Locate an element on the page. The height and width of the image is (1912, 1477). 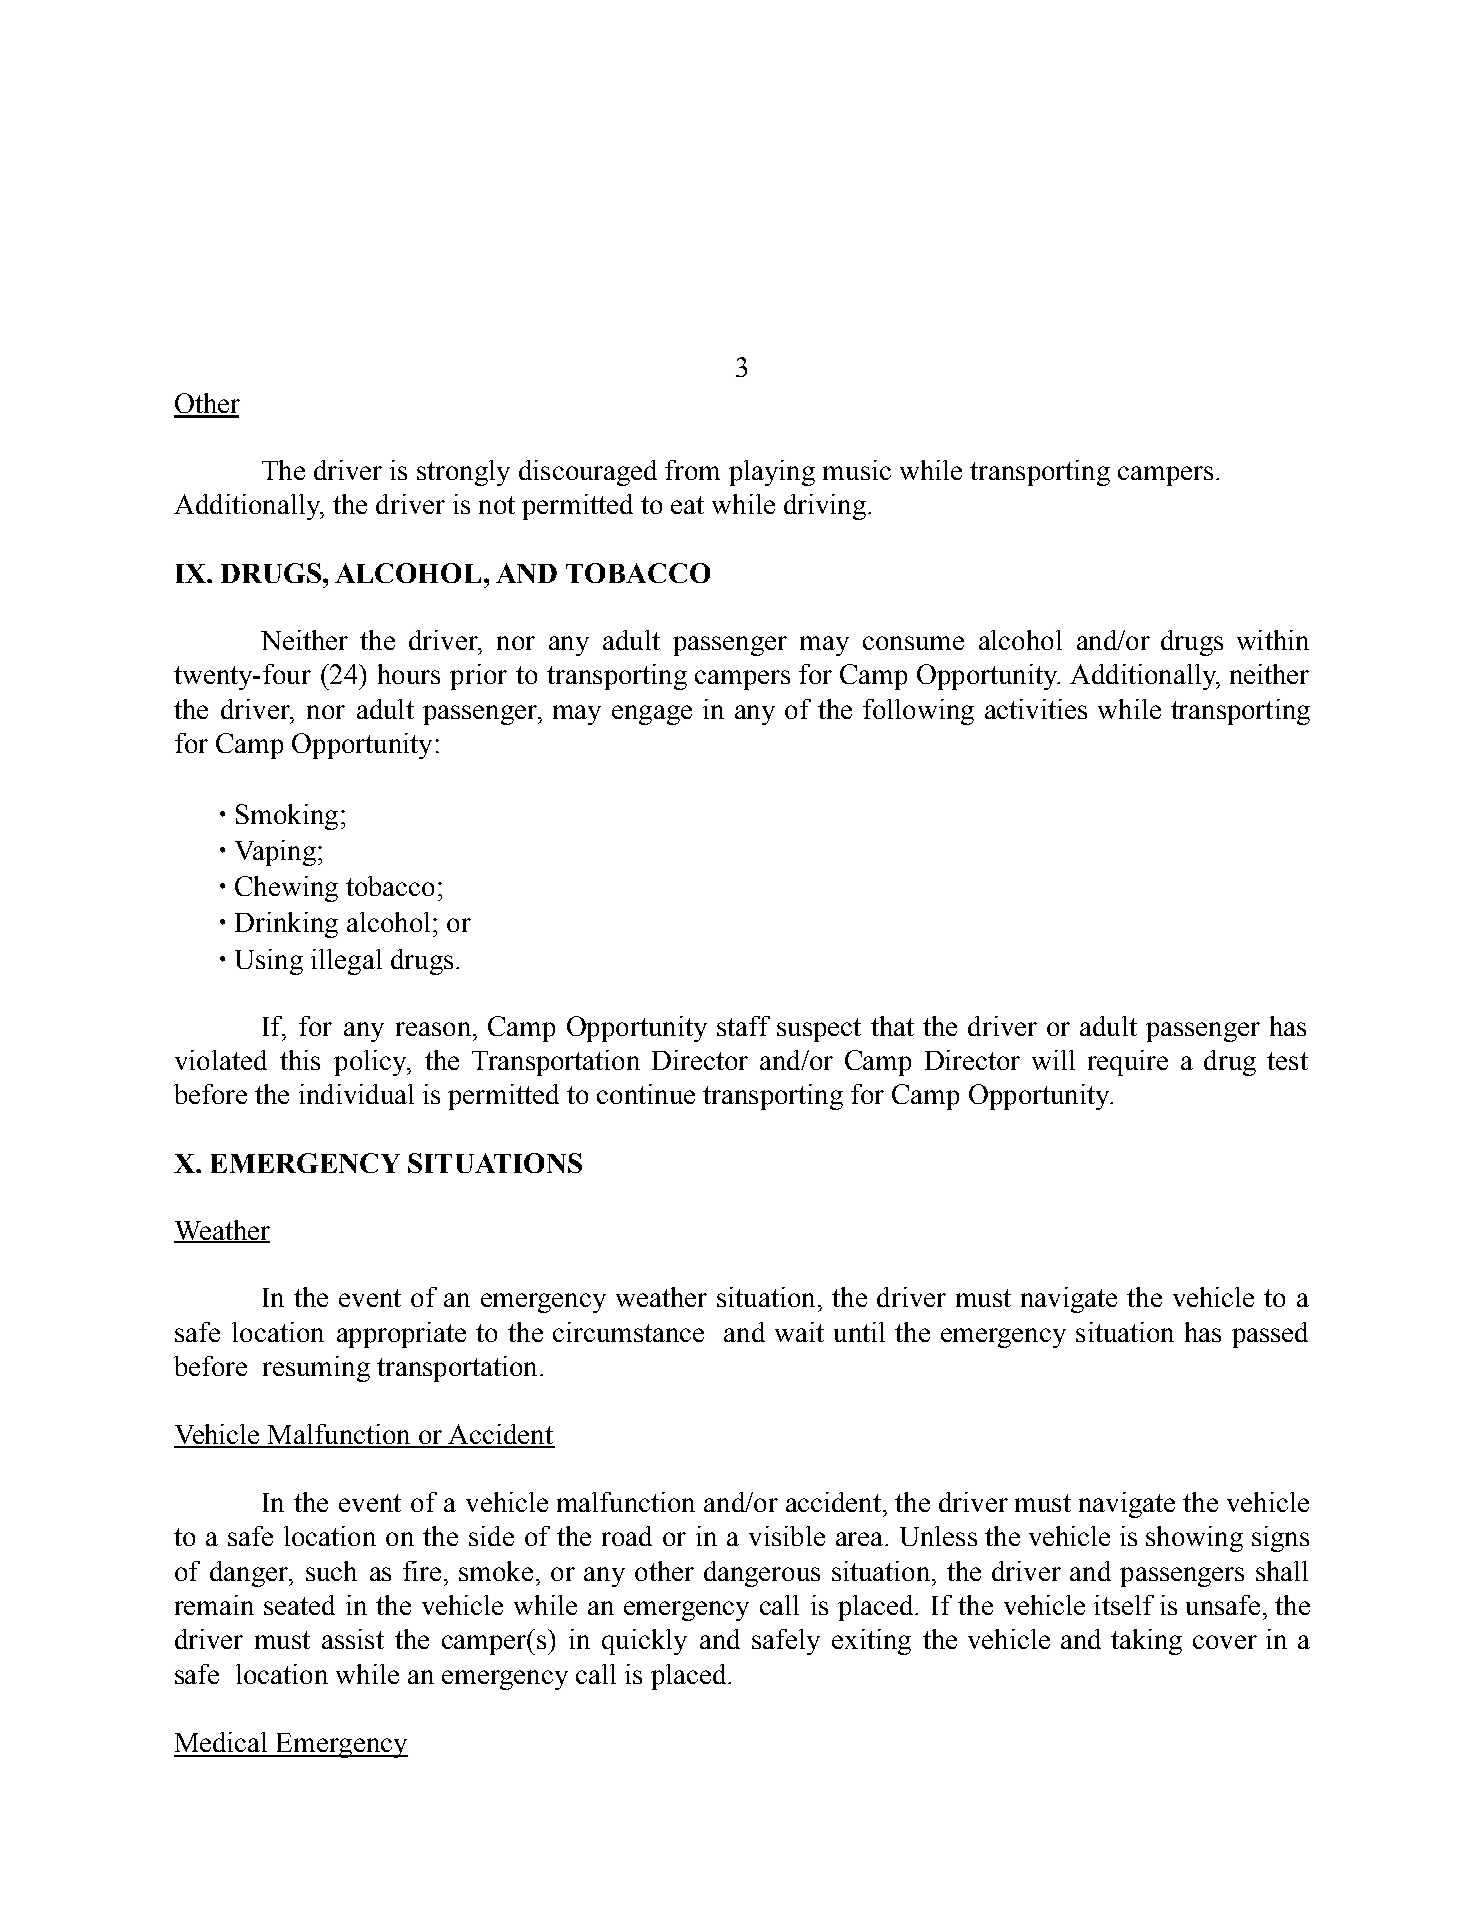
activities is located at coordinates (1036, 709).
